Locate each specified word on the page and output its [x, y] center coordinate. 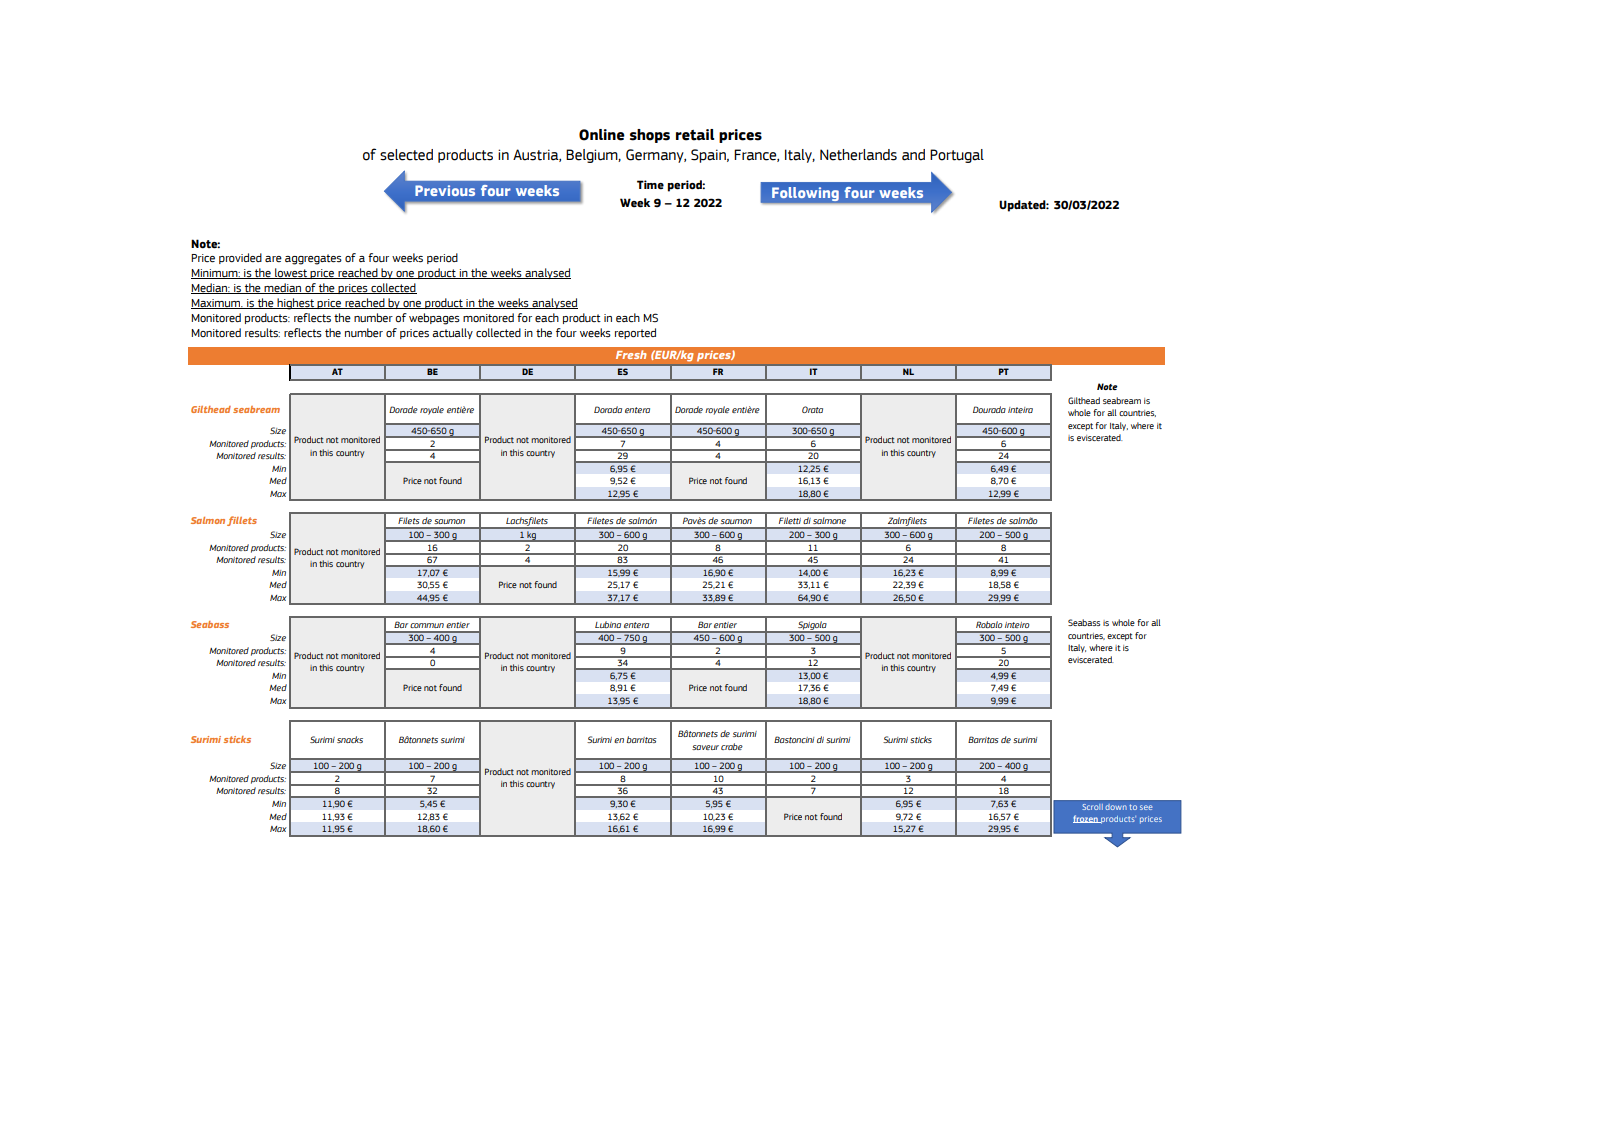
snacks [350, 739]
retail [695, 135]
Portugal [957, 156]
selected [406, 155]
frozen [1086, 819]
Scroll [1092, 807]
